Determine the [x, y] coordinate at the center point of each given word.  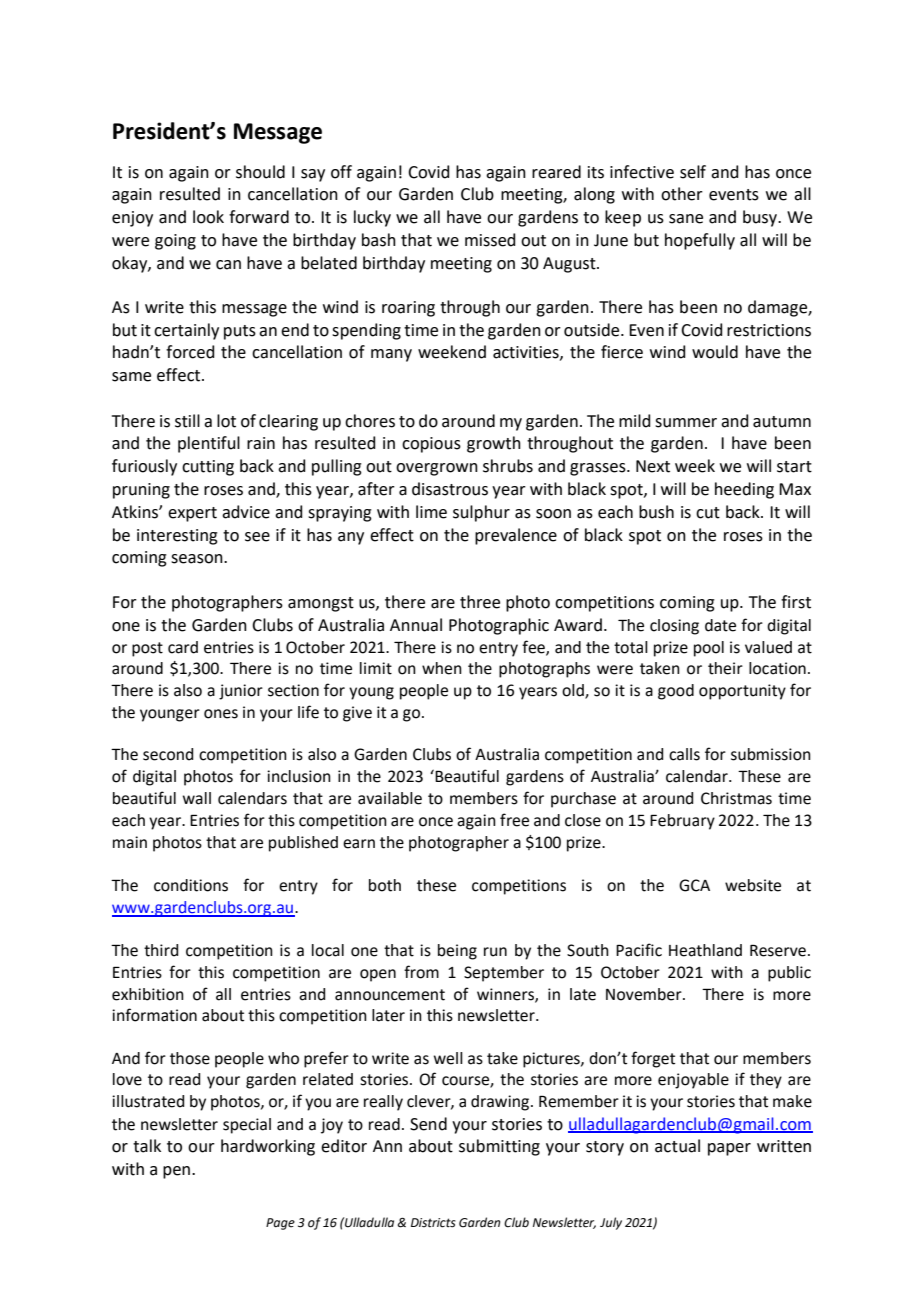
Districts [433, 1223]
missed [490, 240]
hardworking [268, 1147]
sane [686, 219]
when [442, 668]
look [208, 217]
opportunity [742, 692]
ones [221, 714]
